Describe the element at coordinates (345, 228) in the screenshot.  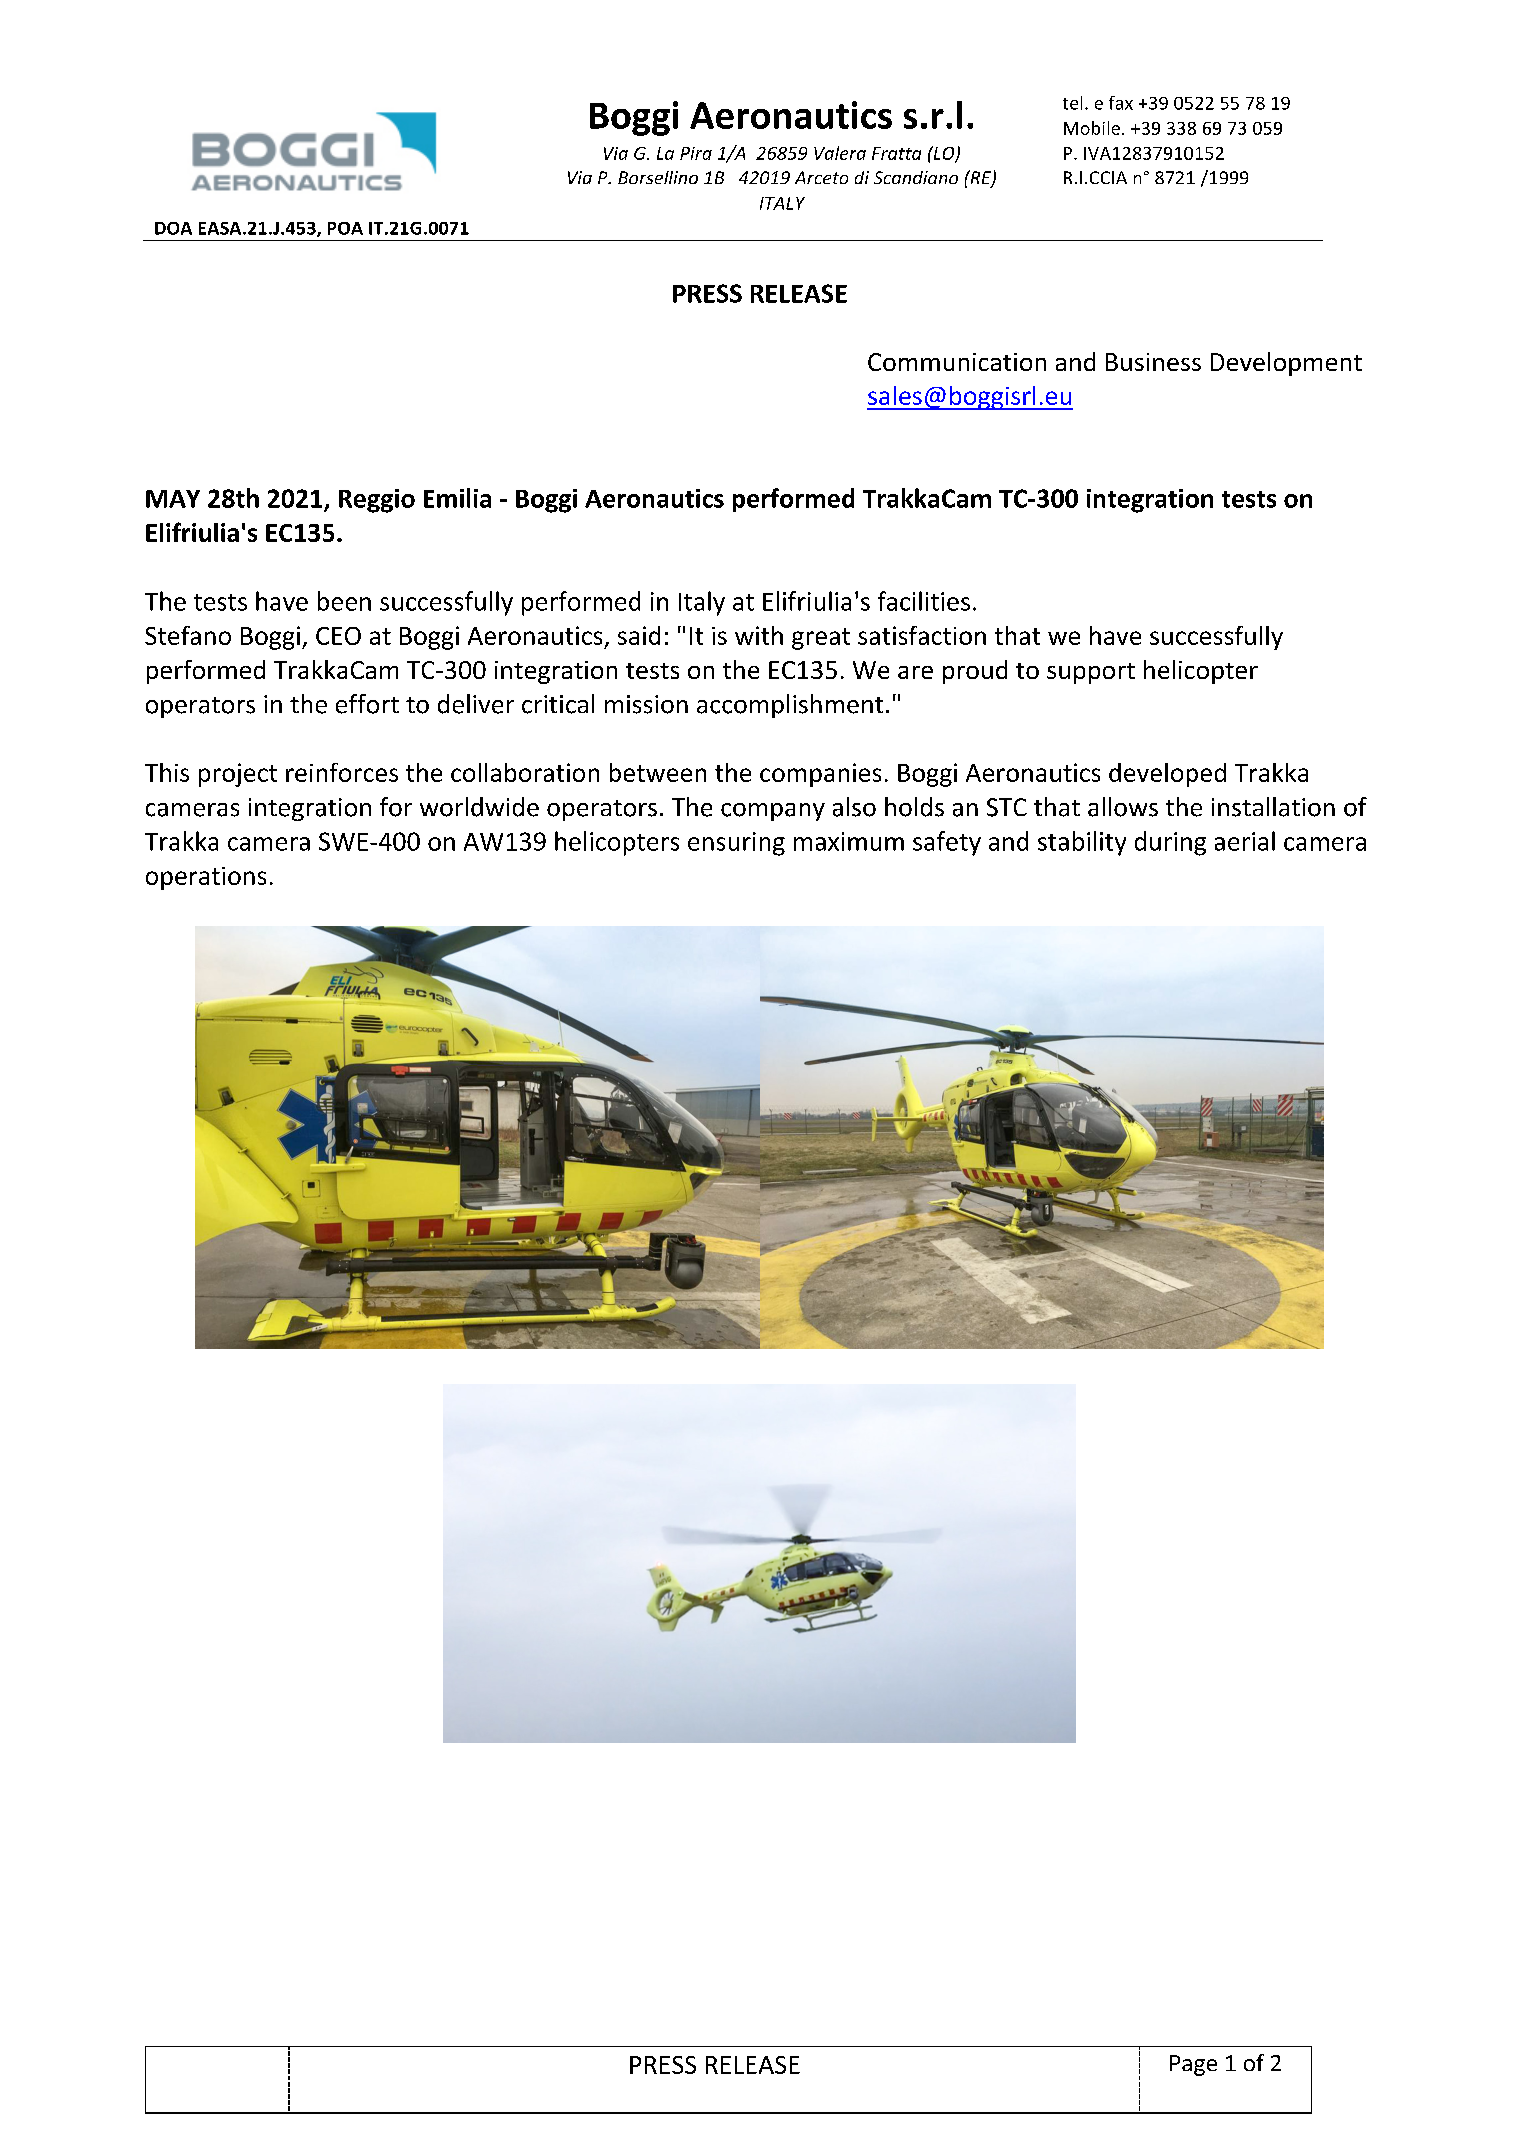
I see `POA` at that location.
